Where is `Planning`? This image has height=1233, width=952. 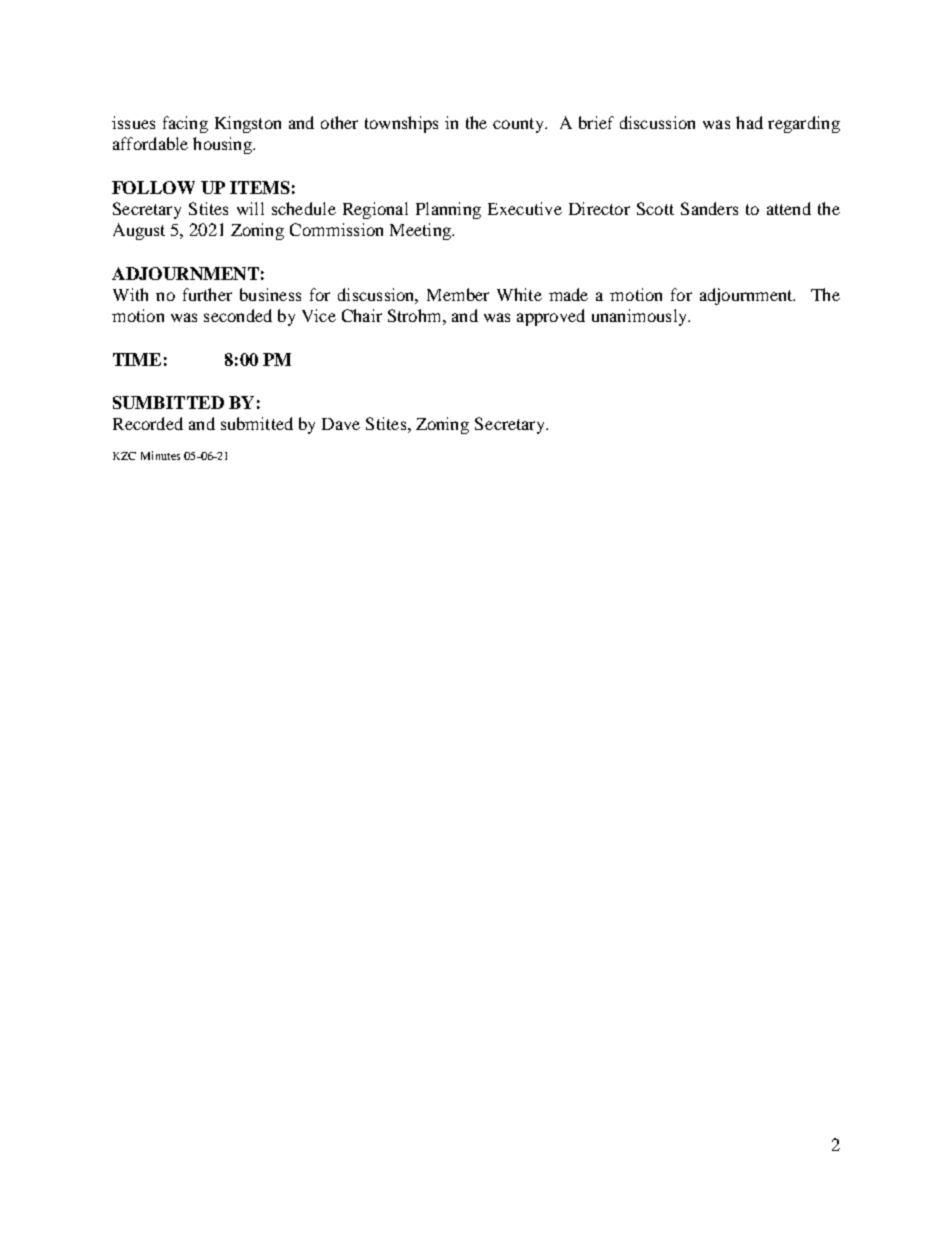 Planning is located at coordinates (448, 210).
